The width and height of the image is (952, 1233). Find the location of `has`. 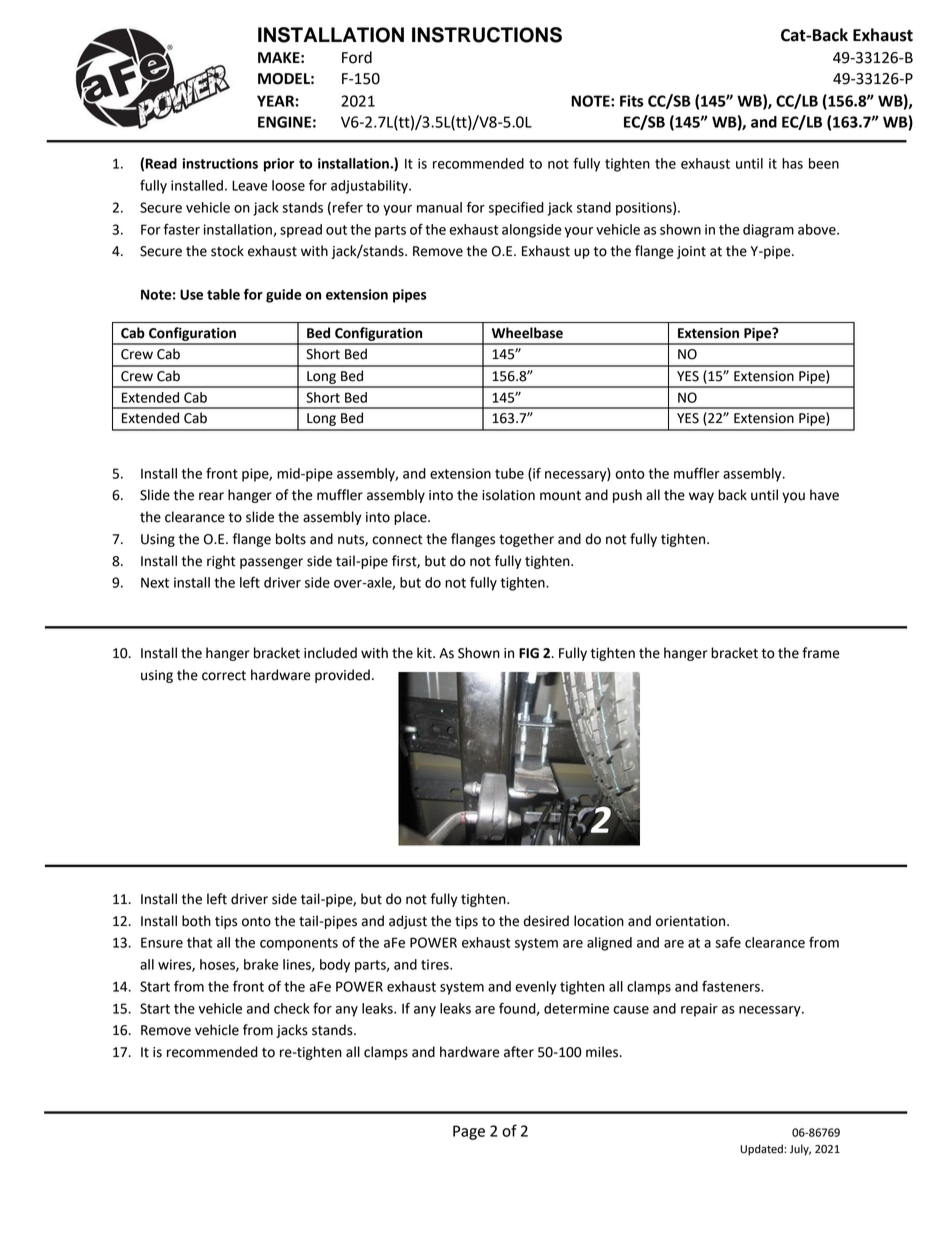

has is located at coordinates (792, 163).
